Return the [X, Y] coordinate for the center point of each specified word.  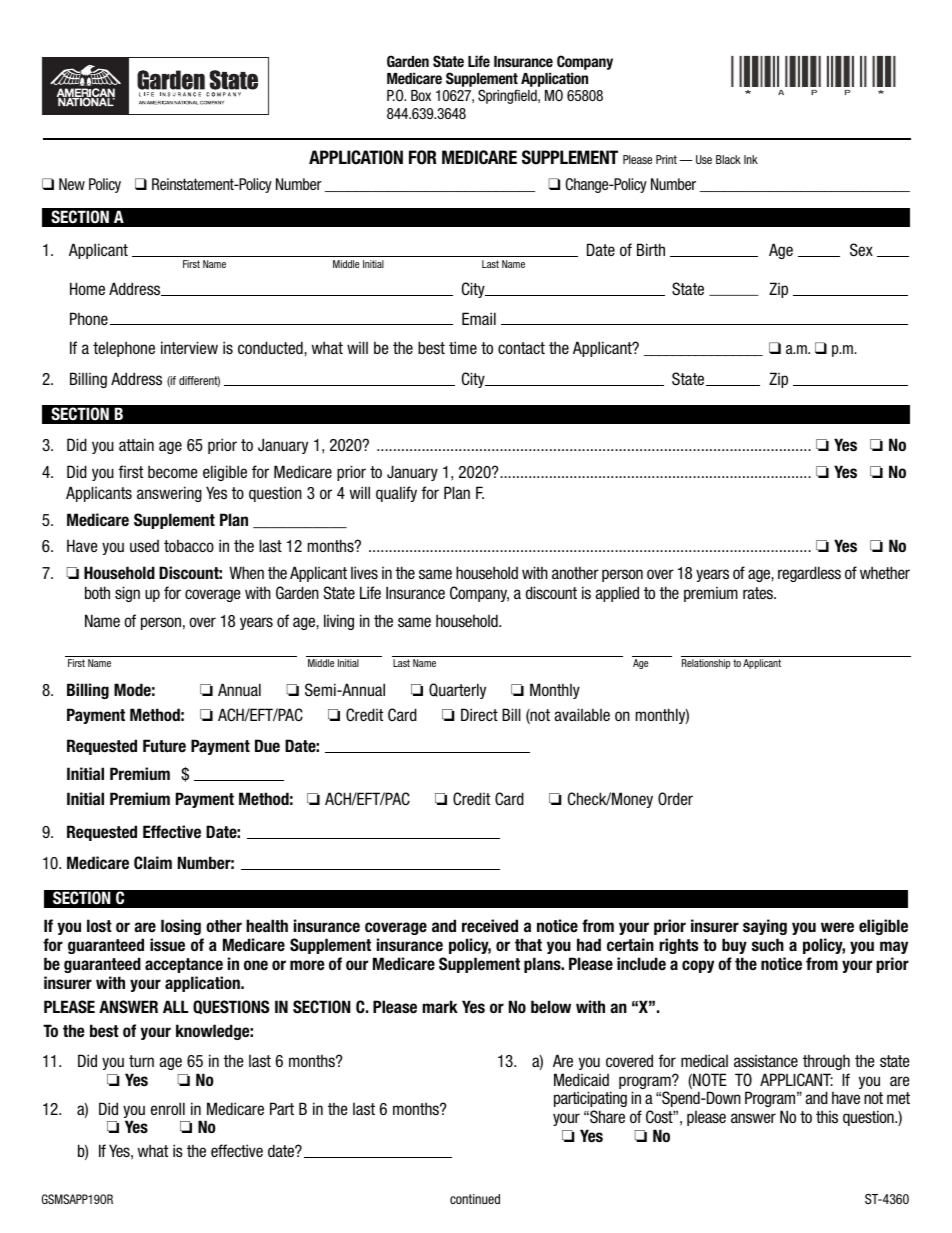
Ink [751, 159]
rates [759, 593]
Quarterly [457, 691]
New [72, 184]
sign [127, 594]
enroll [168, 1108]
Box [421, 95]
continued [475, 1199]
